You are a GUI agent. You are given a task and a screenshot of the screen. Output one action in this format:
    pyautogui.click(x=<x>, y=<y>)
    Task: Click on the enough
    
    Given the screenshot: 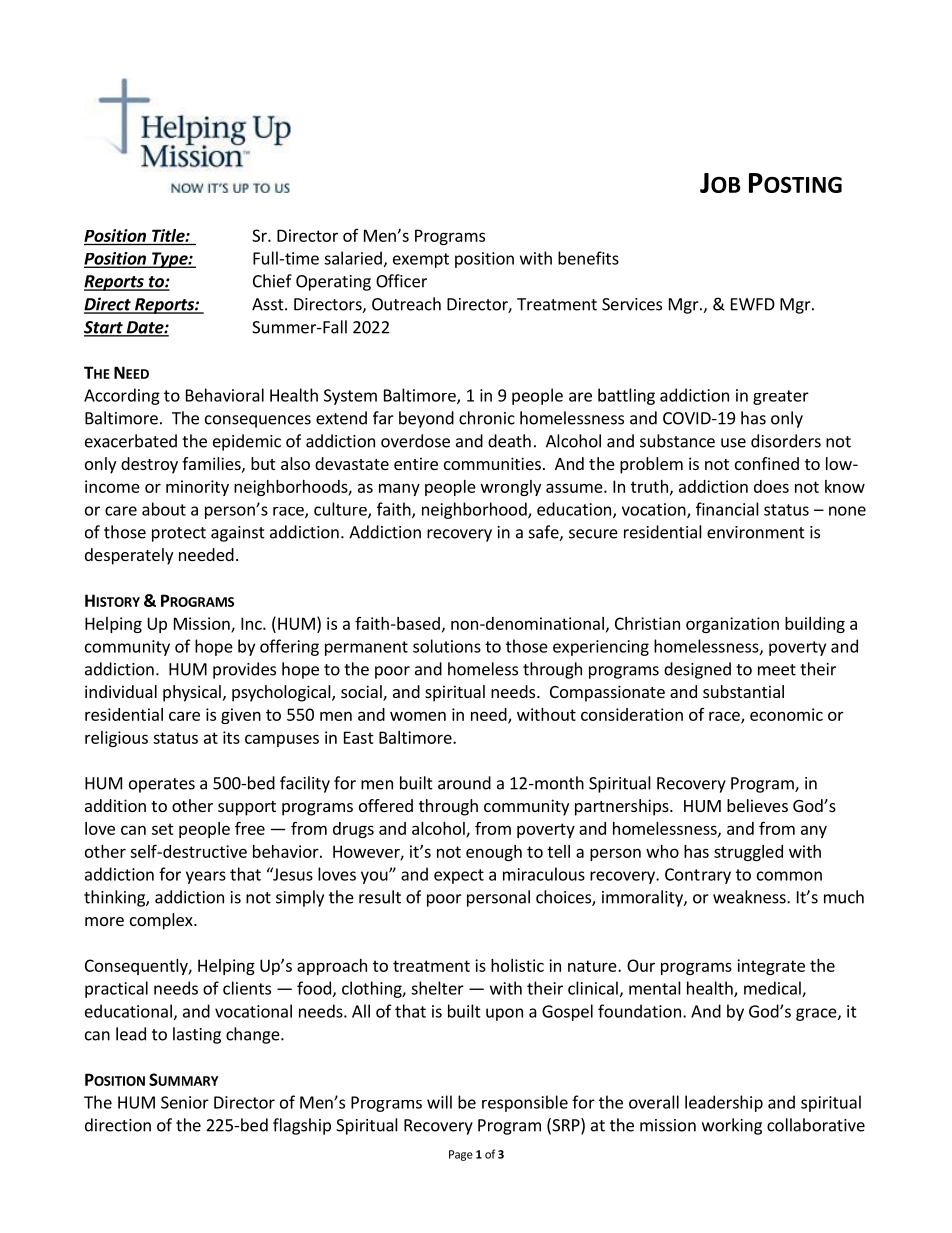 What is the action you would take?
    pyautogui.click(x=494, y=853)
